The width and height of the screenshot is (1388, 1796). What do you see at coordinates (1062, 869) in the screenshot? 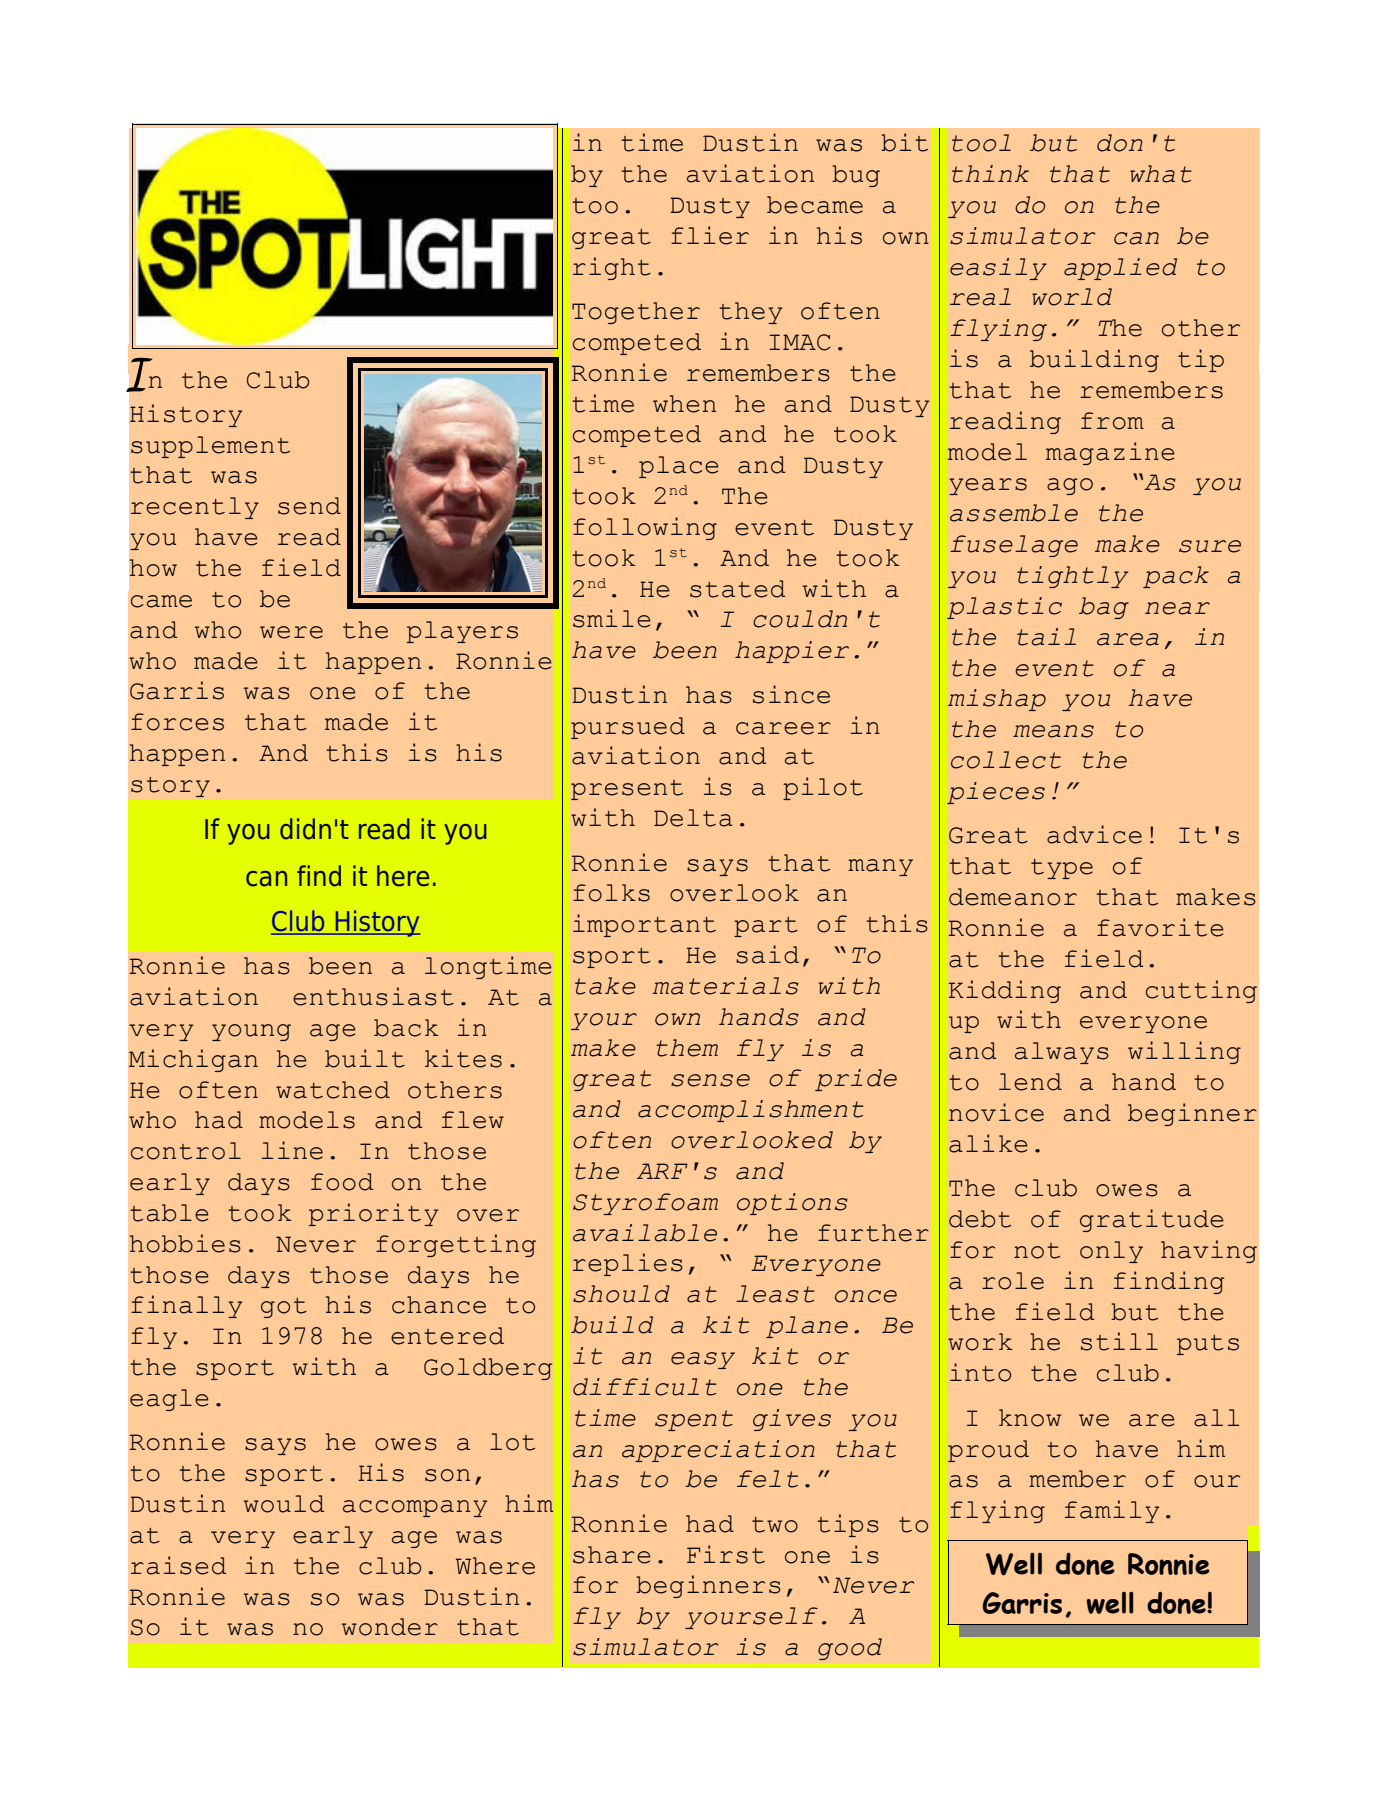
I see `type` at bounding box center [1062, 869].
